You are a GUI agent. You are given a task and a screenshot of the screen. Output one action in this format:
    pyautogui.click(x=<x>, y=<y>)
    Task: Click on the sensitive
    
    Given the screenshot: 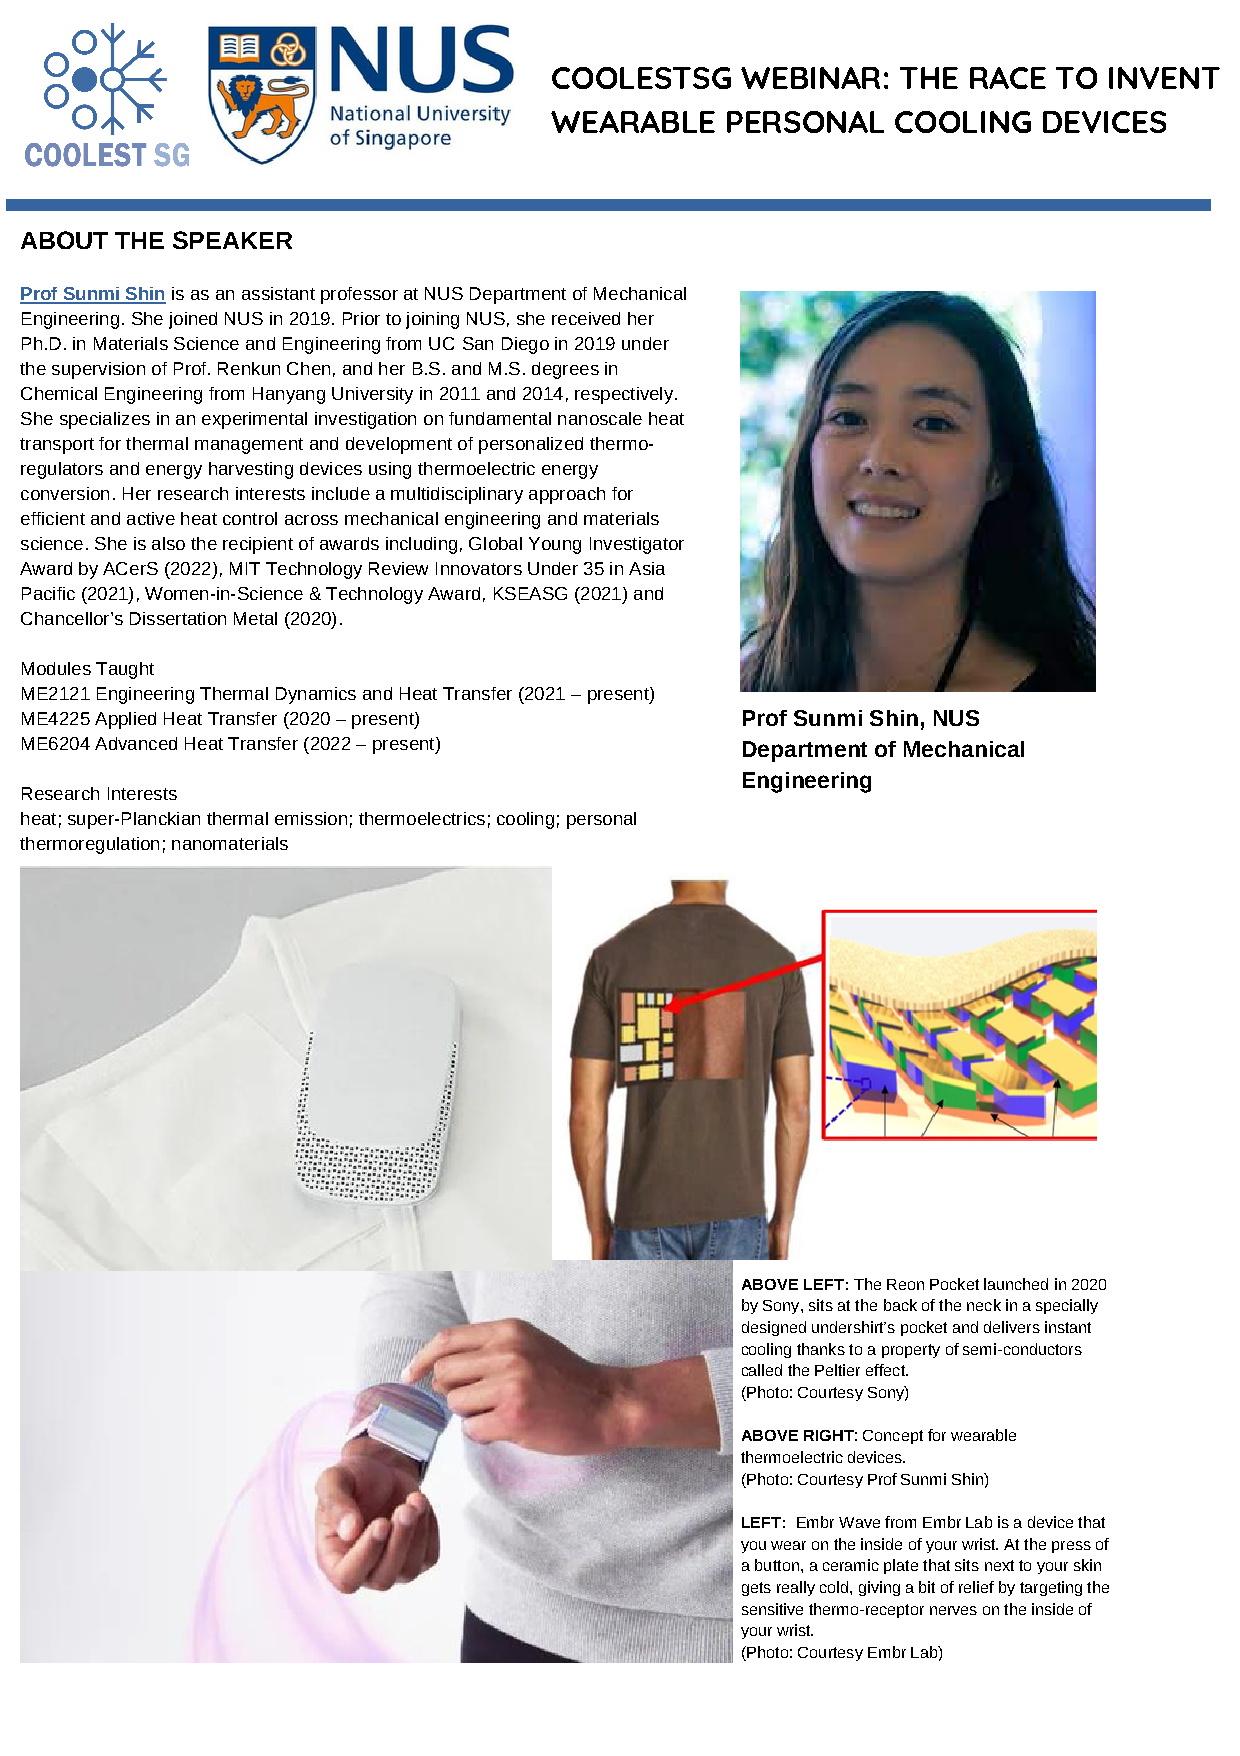 What is the action you would take?
    pyautogui.click(x=772, y=1609)
